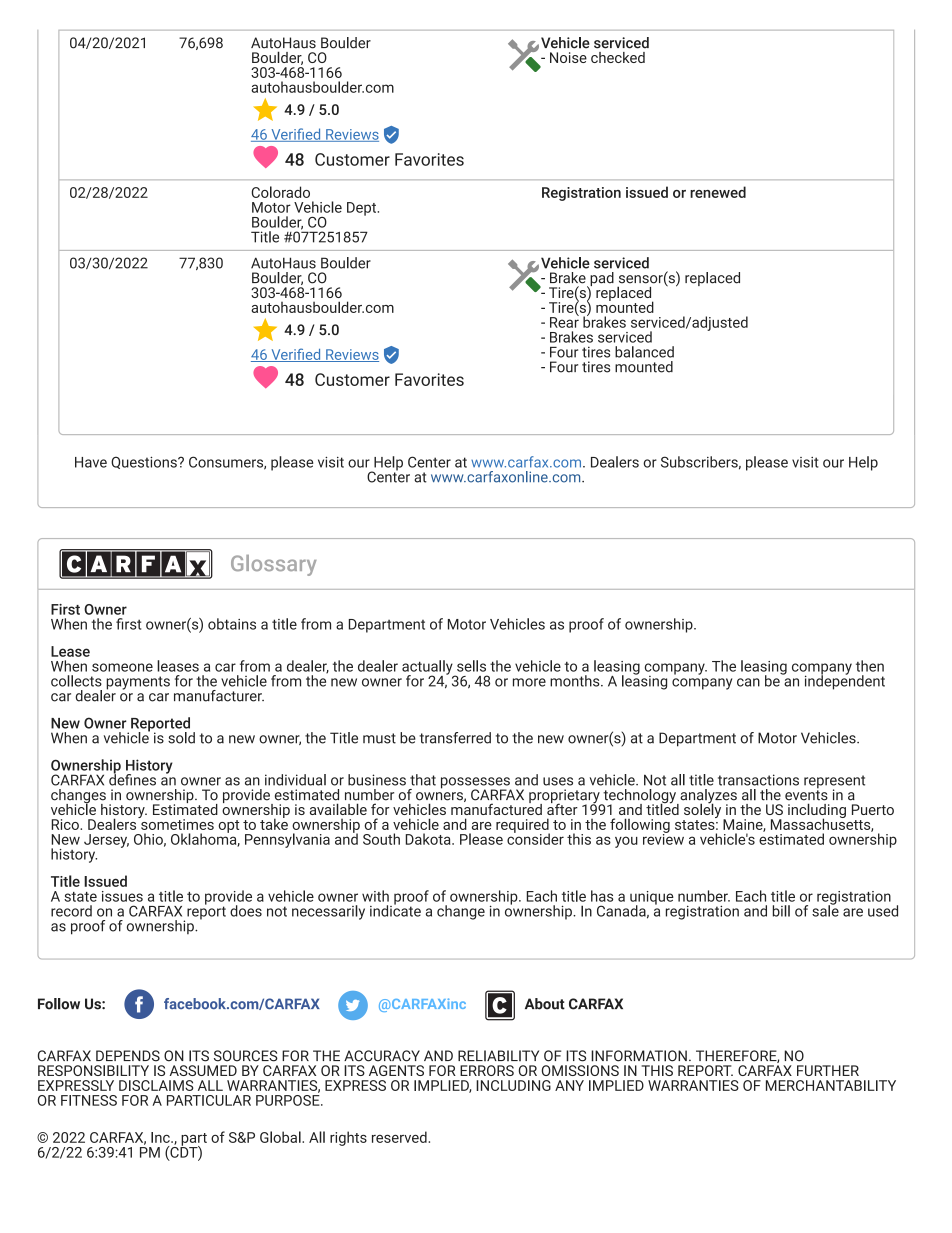  I want to click on possesses, so click(476, 784).
